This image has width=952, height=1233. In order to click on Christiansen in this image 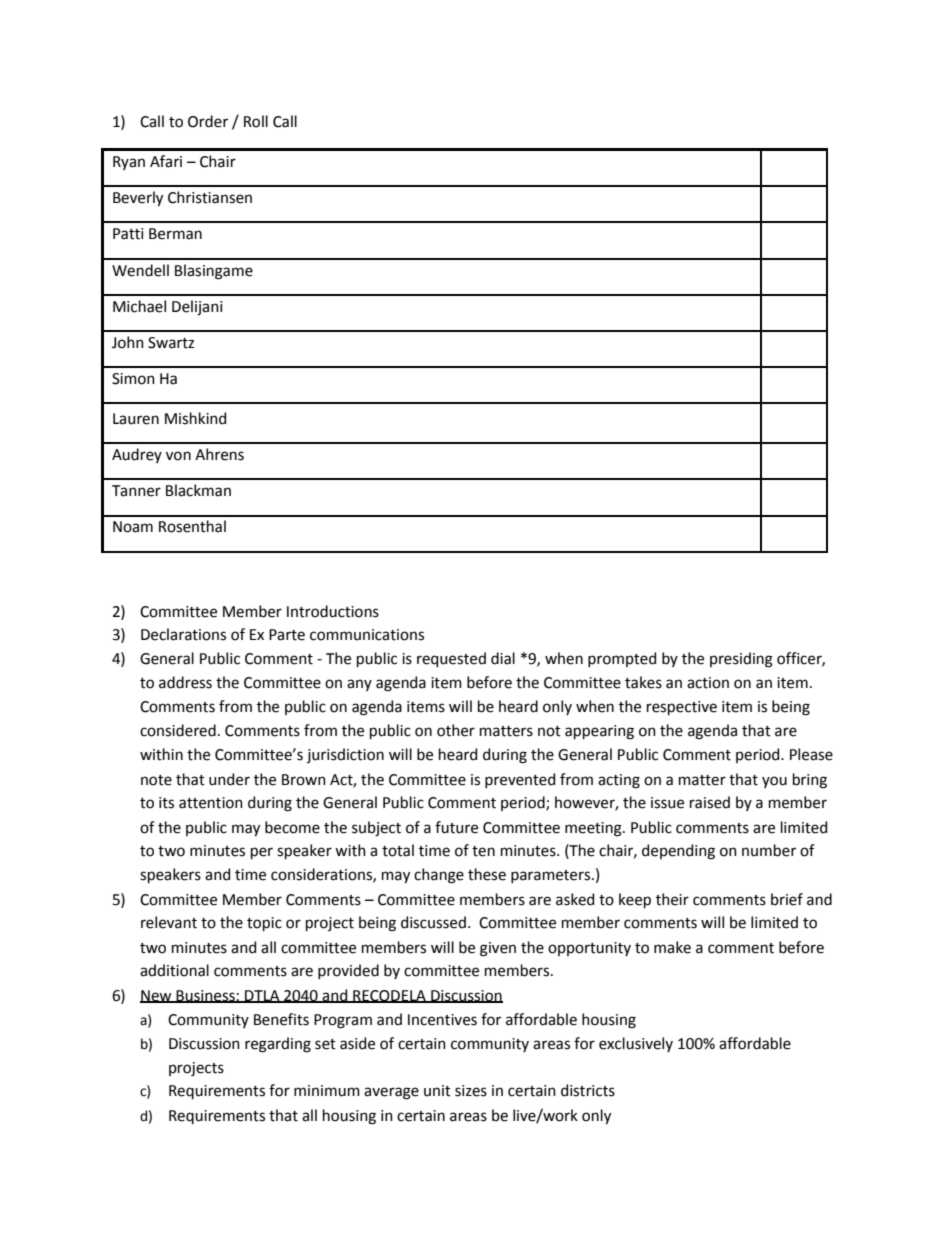, I will do `click(210, 197)`.
